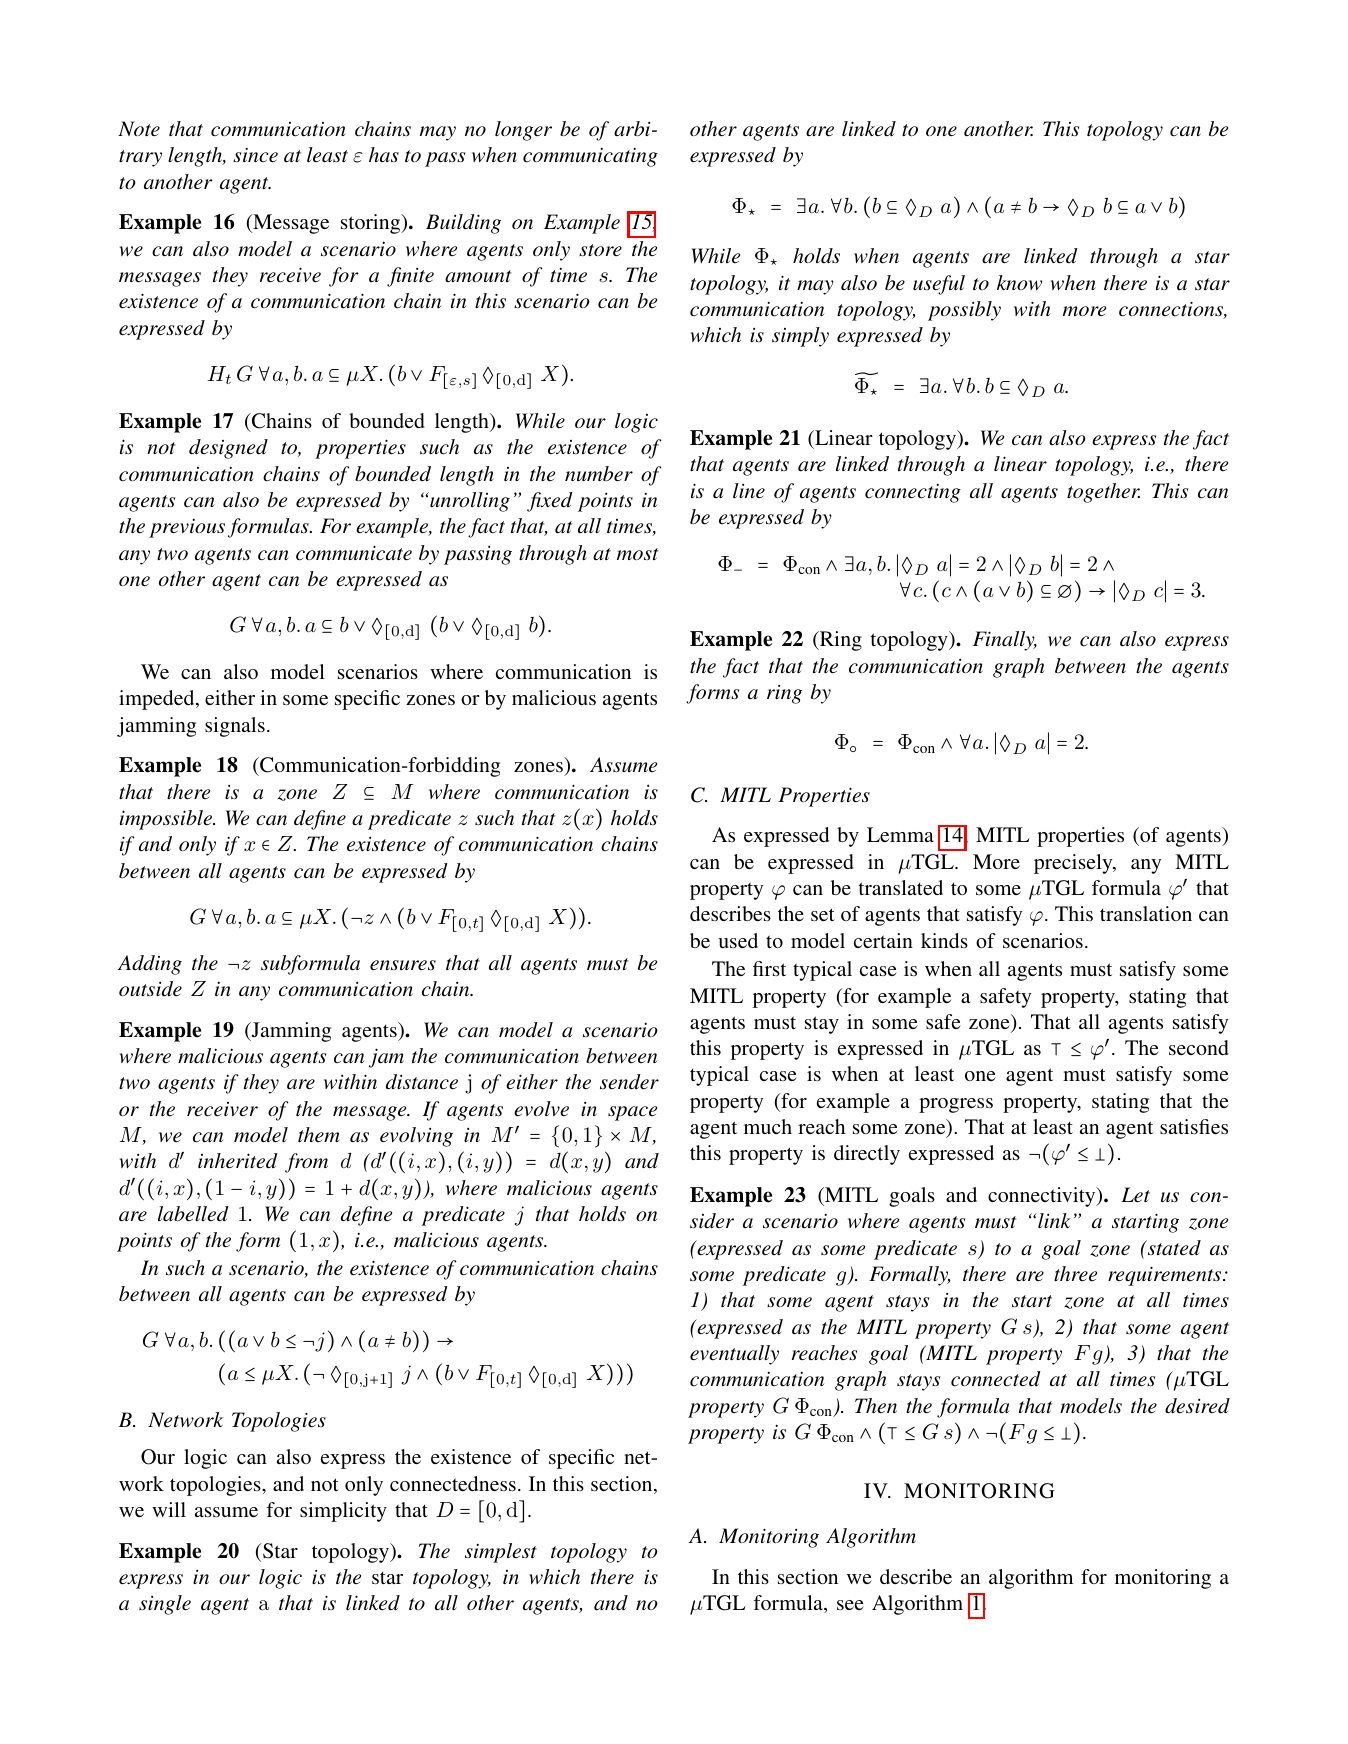 This image has height=1744, width=1348. I want to click on previous, so click(187, 528).
